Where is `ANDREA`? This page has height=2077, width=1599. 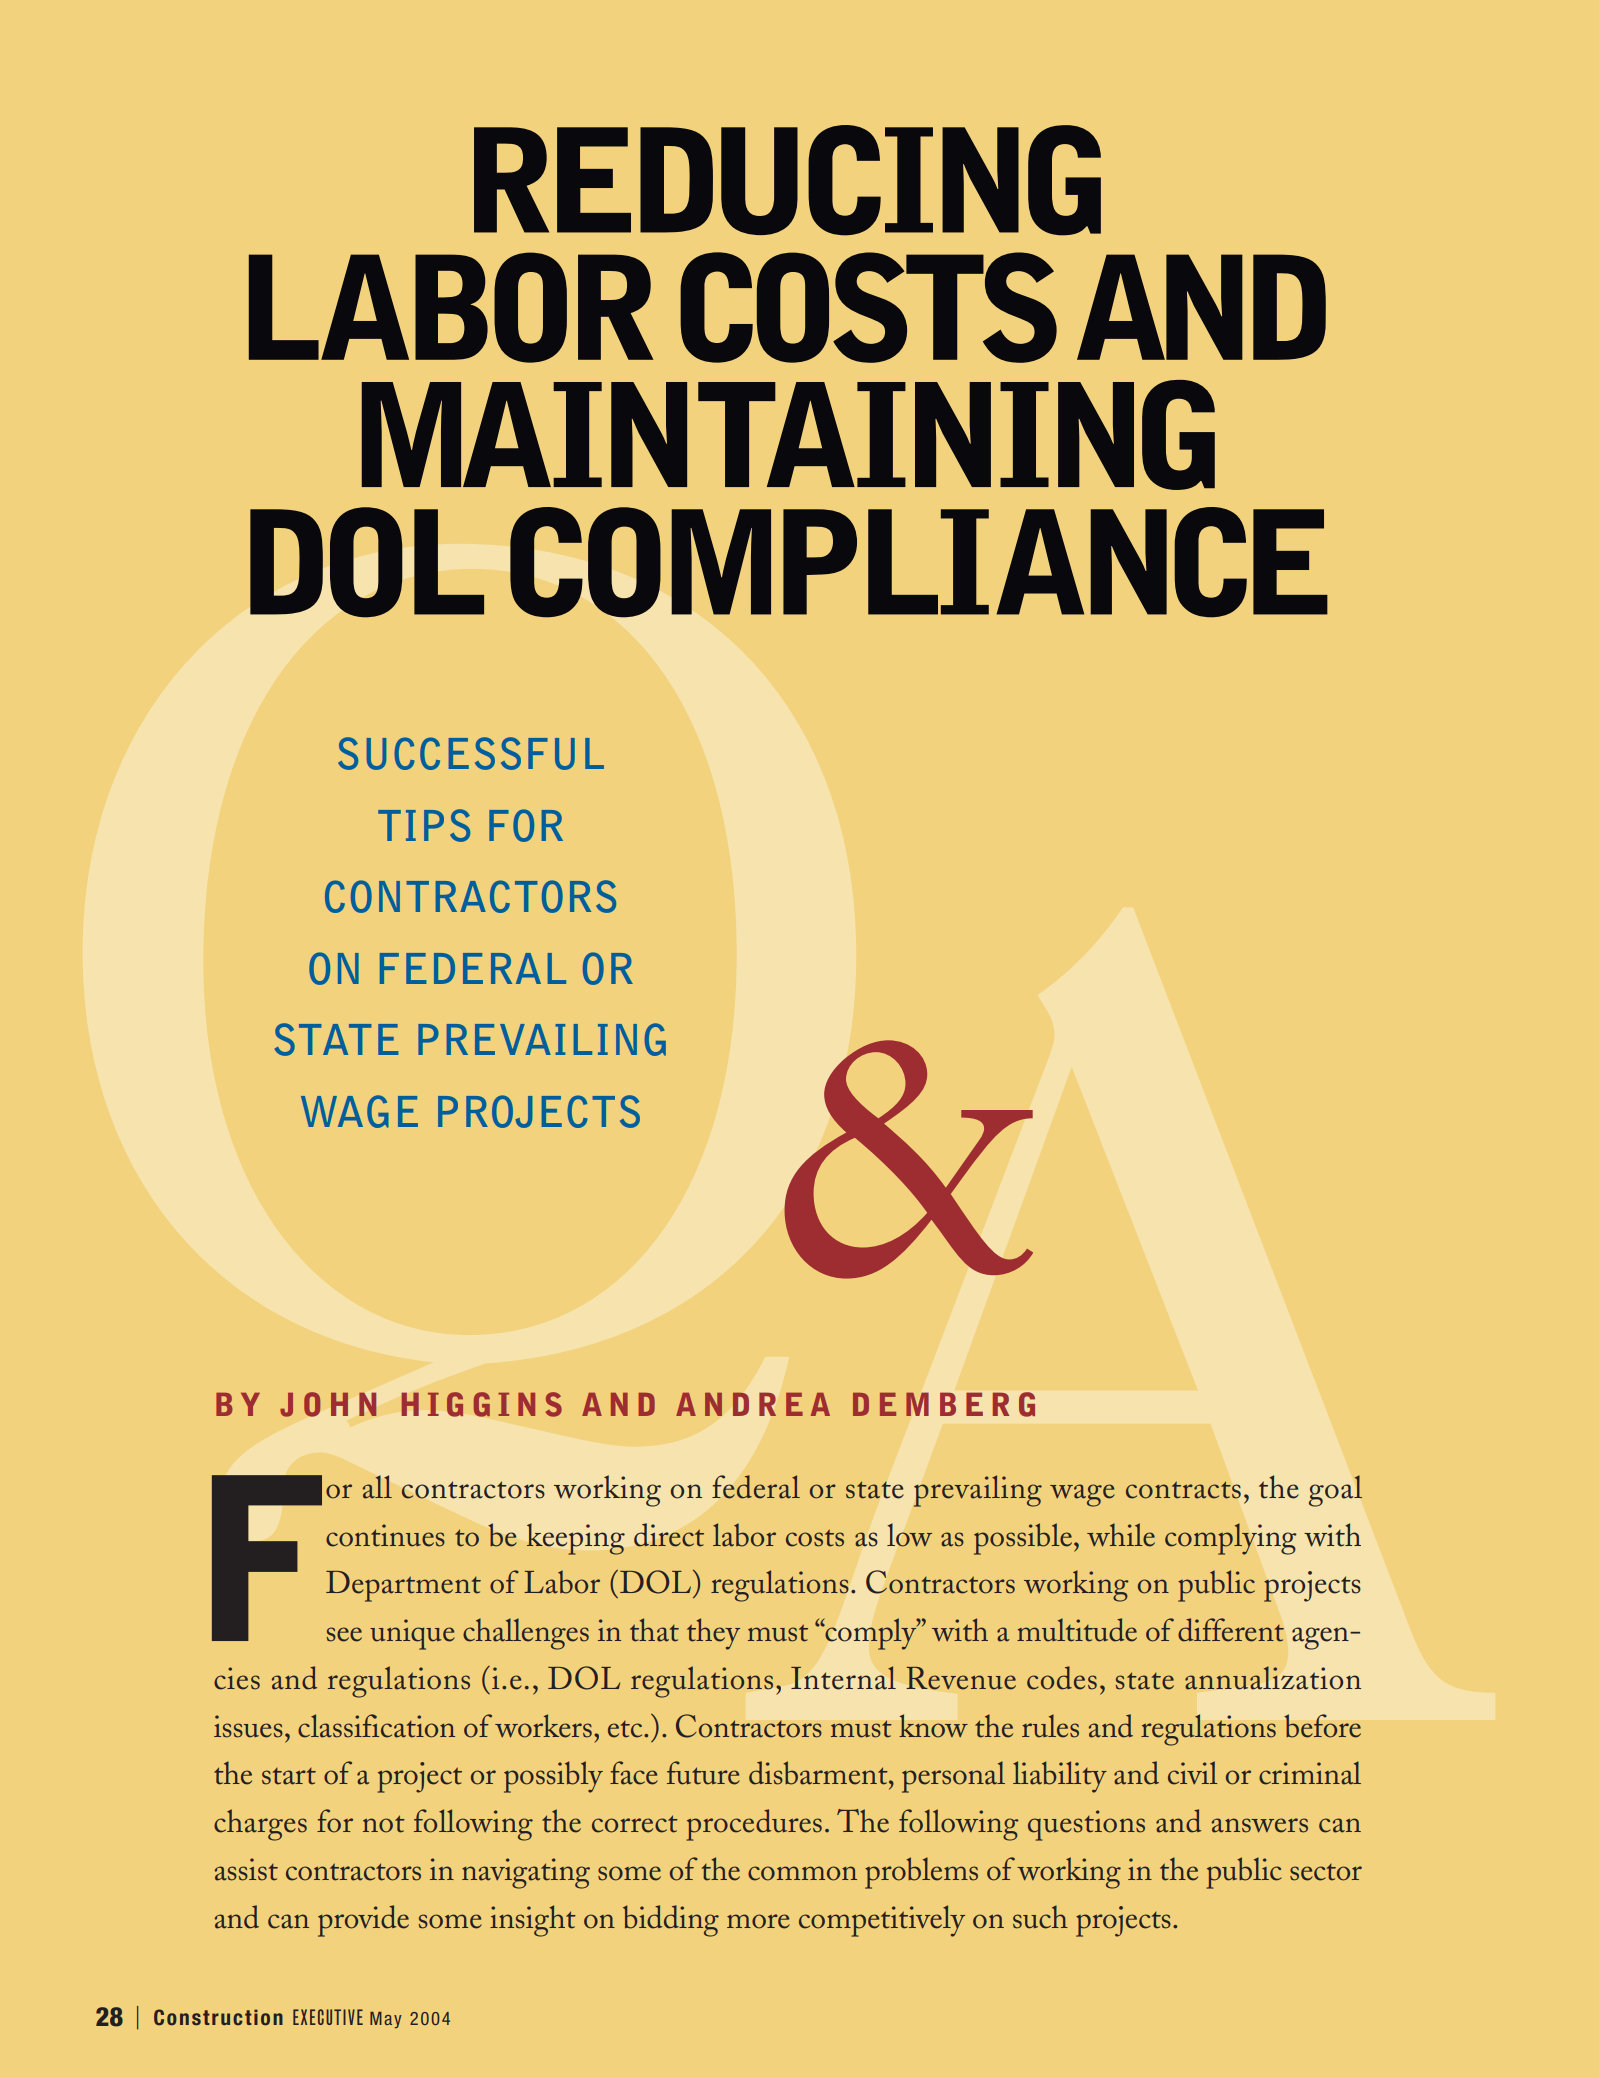 ANDREA is located at coordinates (753, 1404).
